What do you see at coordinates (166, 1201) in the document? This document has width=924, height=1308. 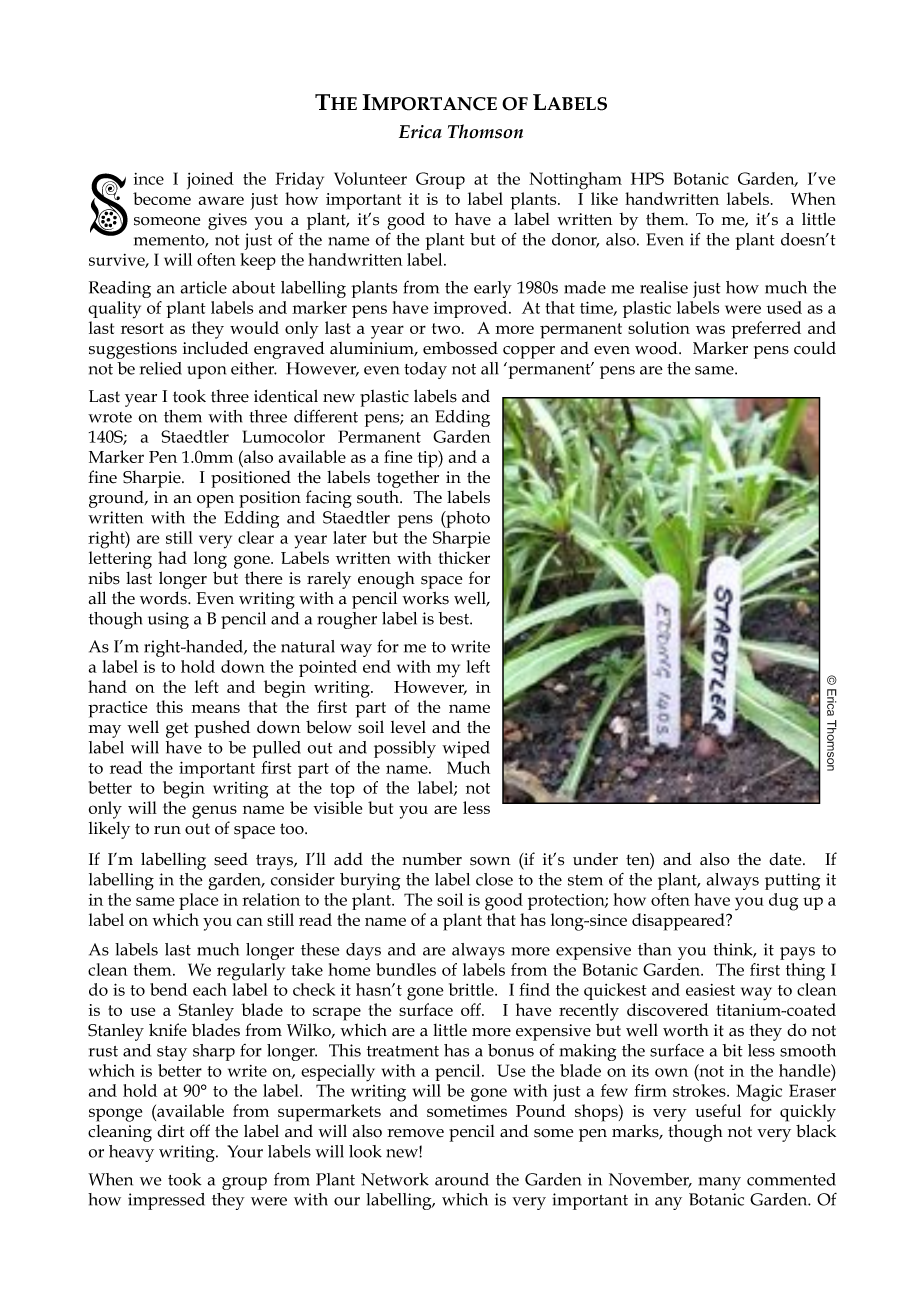 I see `impressed` at bounding box center [166, 1201].
